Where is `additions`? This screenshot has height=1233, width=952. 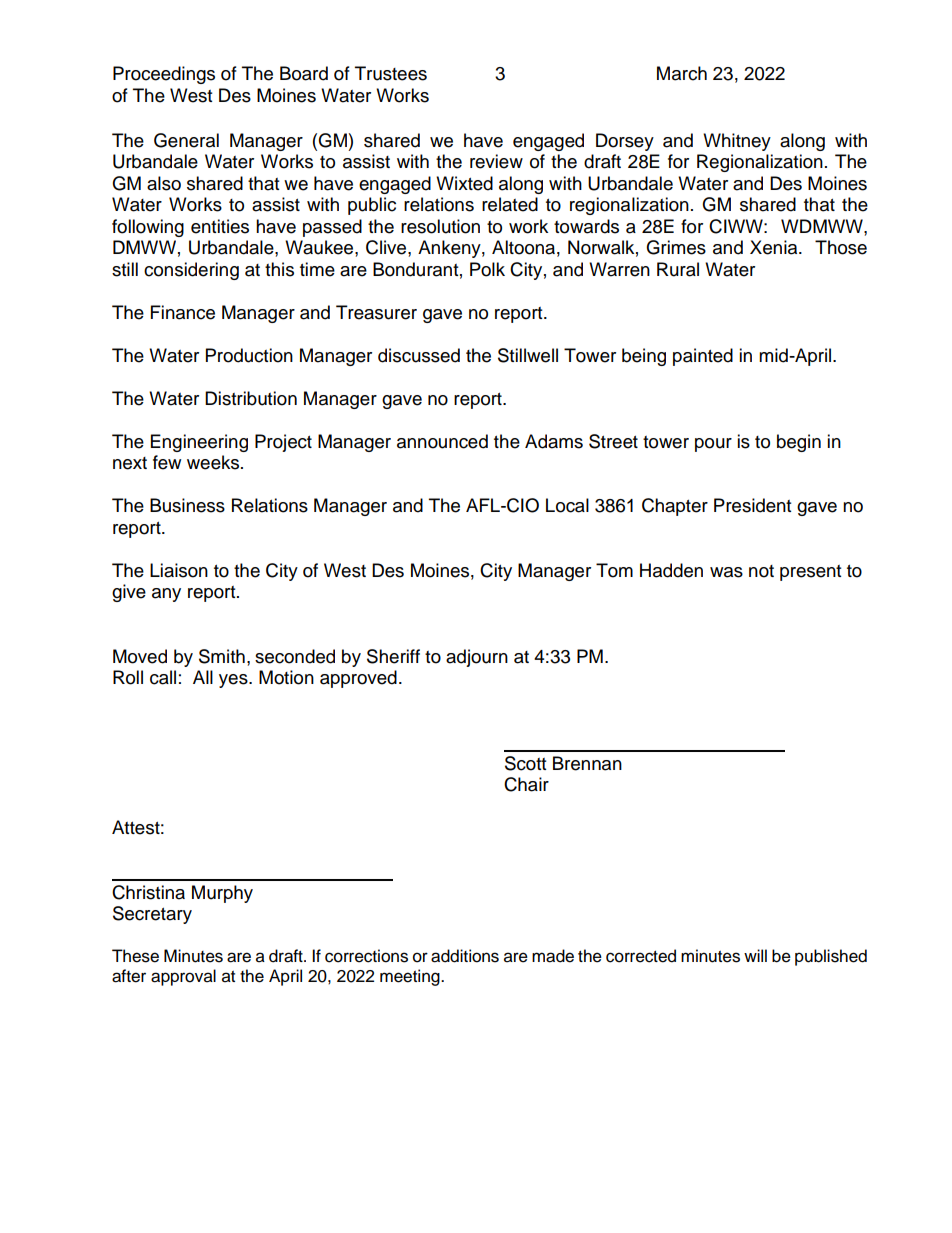
additions is located at coordinates (465, 956).
